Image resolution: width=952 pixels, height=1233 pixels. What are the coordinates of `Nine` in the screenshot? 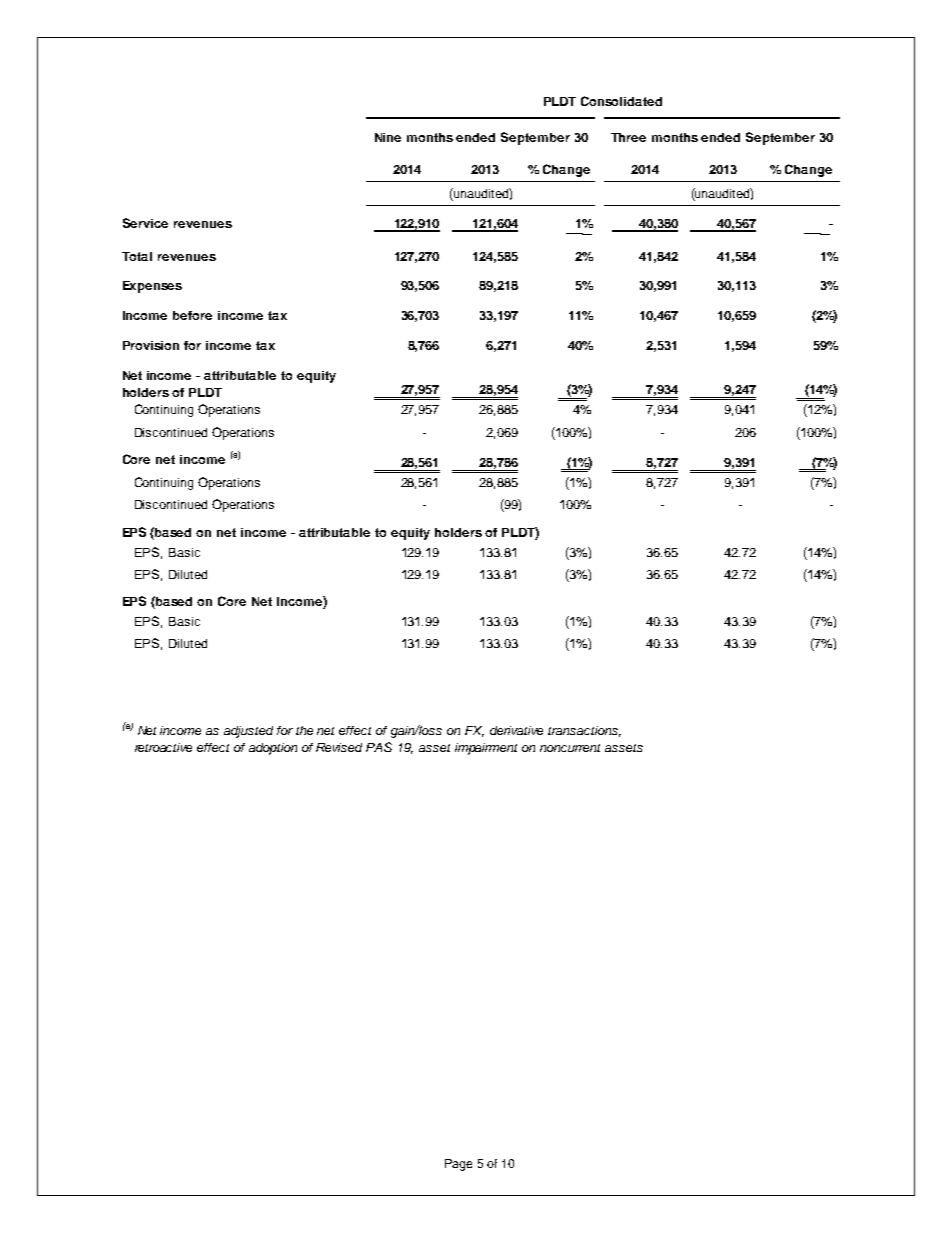 It's located at (388, 137).
